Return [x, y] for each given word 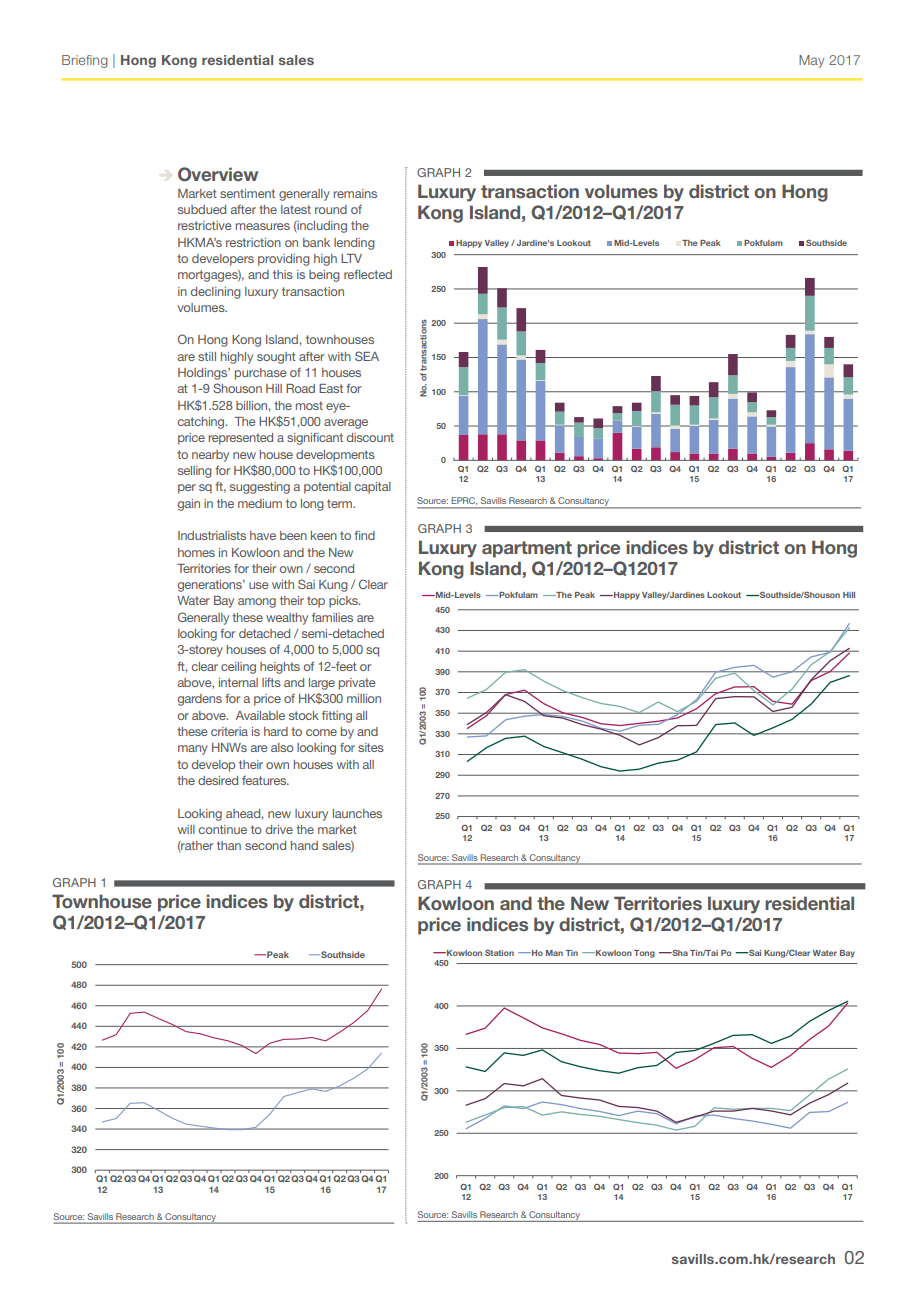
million [364, 698]
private [357, 684]
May [811, 61]
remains [355, 193]
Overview [218, 174]
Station [499, 953]
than [229, 845]
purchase [261, 374]
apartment [527, 549]
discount [370, 437]
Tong [644, 954]
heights [280, 668]
